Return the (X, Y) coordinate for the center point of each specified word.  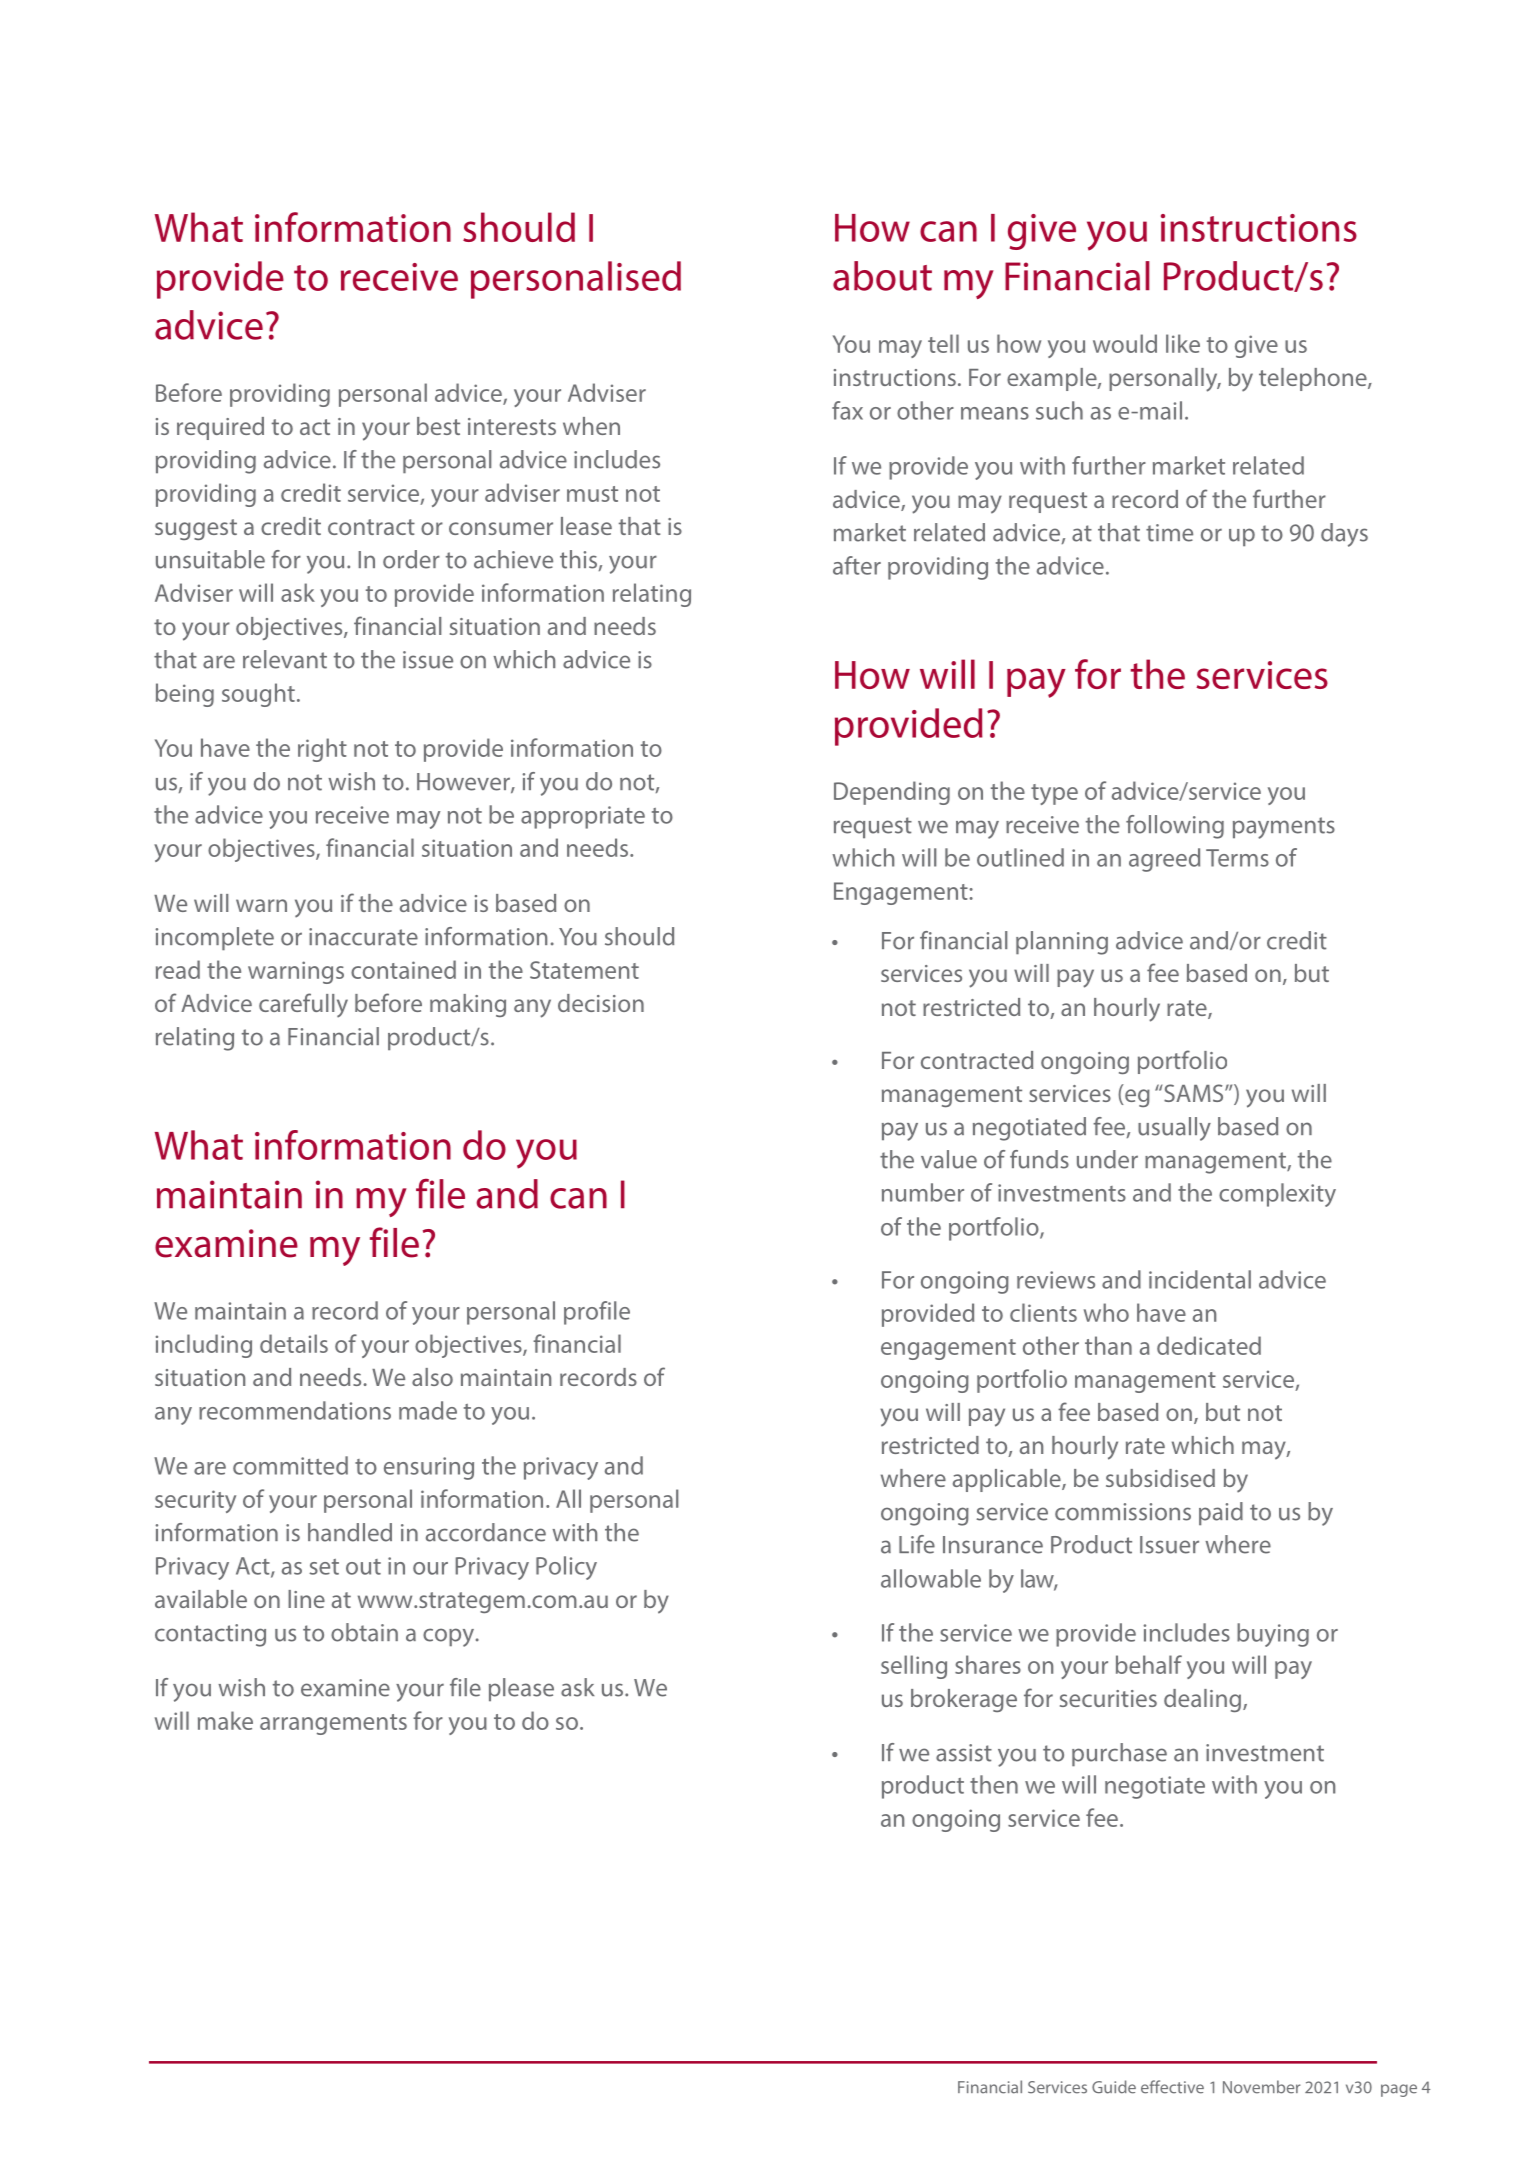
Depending (892, 793)
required (220, 428)
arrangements (333, 1724)
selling (914, 1667)
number (923, 1192)
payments (1284, 828)
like (1183, 343)
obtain (364, 1632)
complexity (1277, 1195)
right (322, 750)
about (882, 276)
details (294, 1343)
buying (1273, 1635)
